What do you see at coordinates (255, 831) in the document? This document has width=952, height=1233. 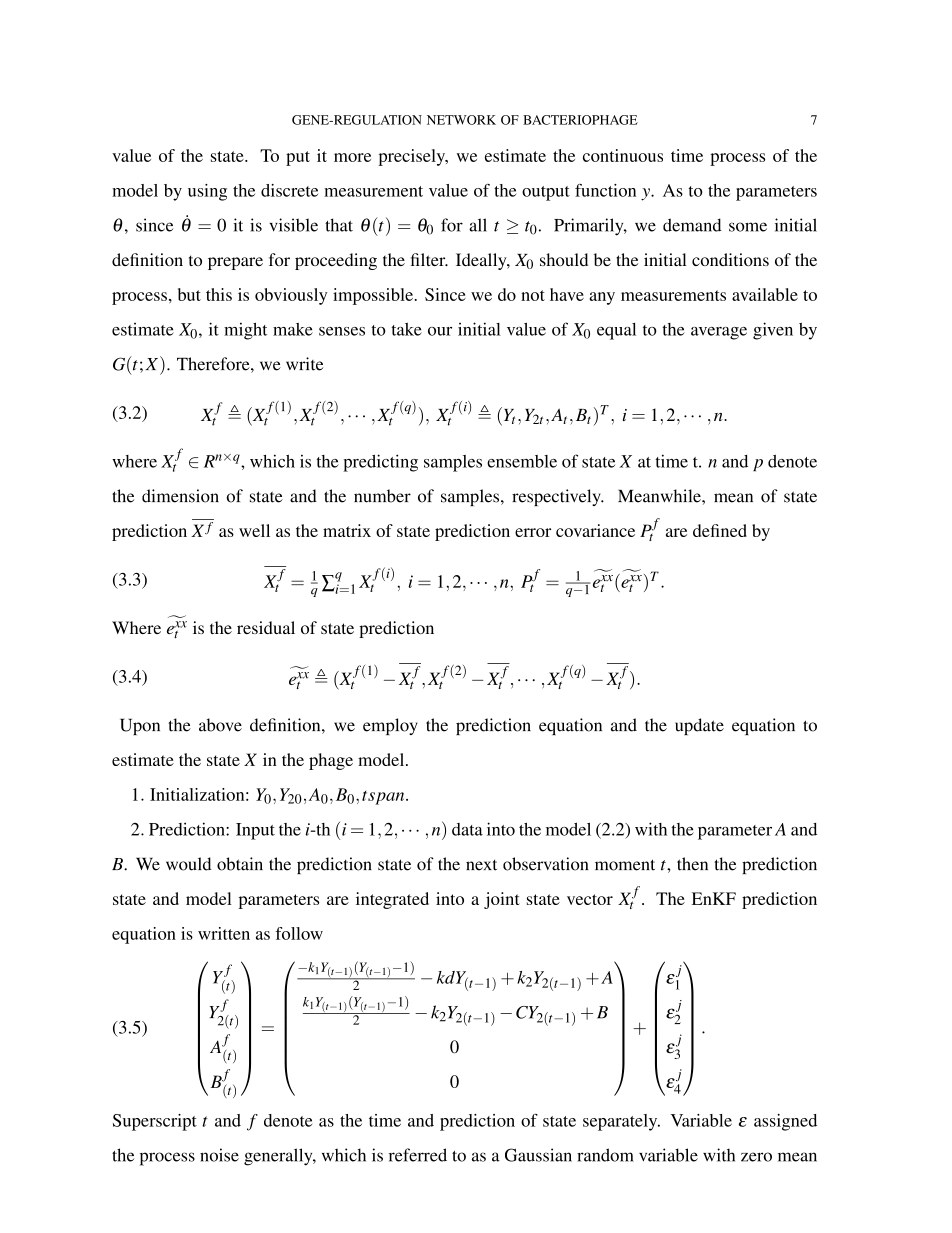 I see `Input` at bounding box center [255, 831].
